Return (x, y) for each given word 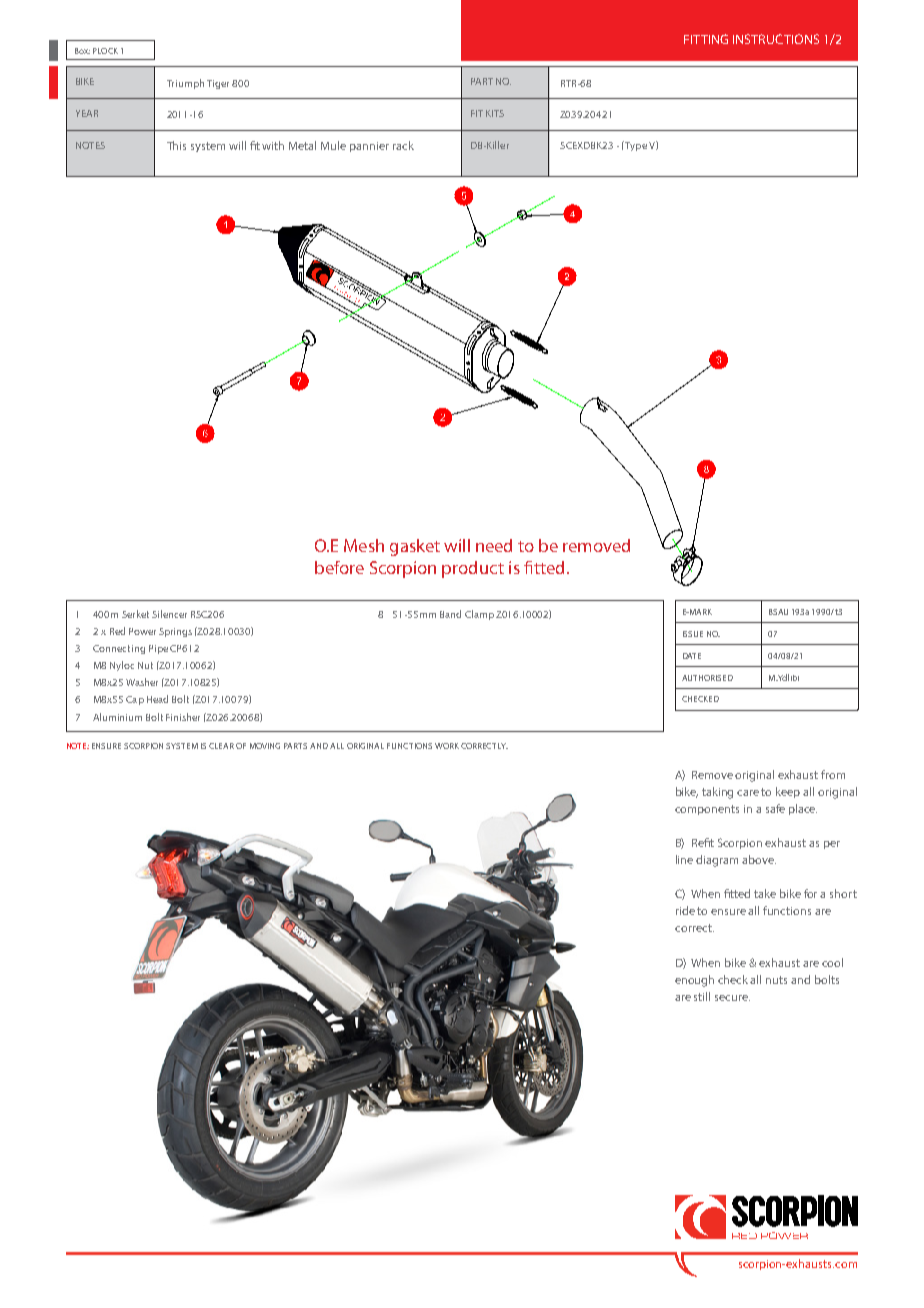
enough (694, 981)
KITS (495, 113)
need (494, 545)
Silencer (169, 614)
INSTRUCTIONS (776, 39)
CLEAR (221, 746)
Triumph (185, 84)
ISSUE (693, 634)
